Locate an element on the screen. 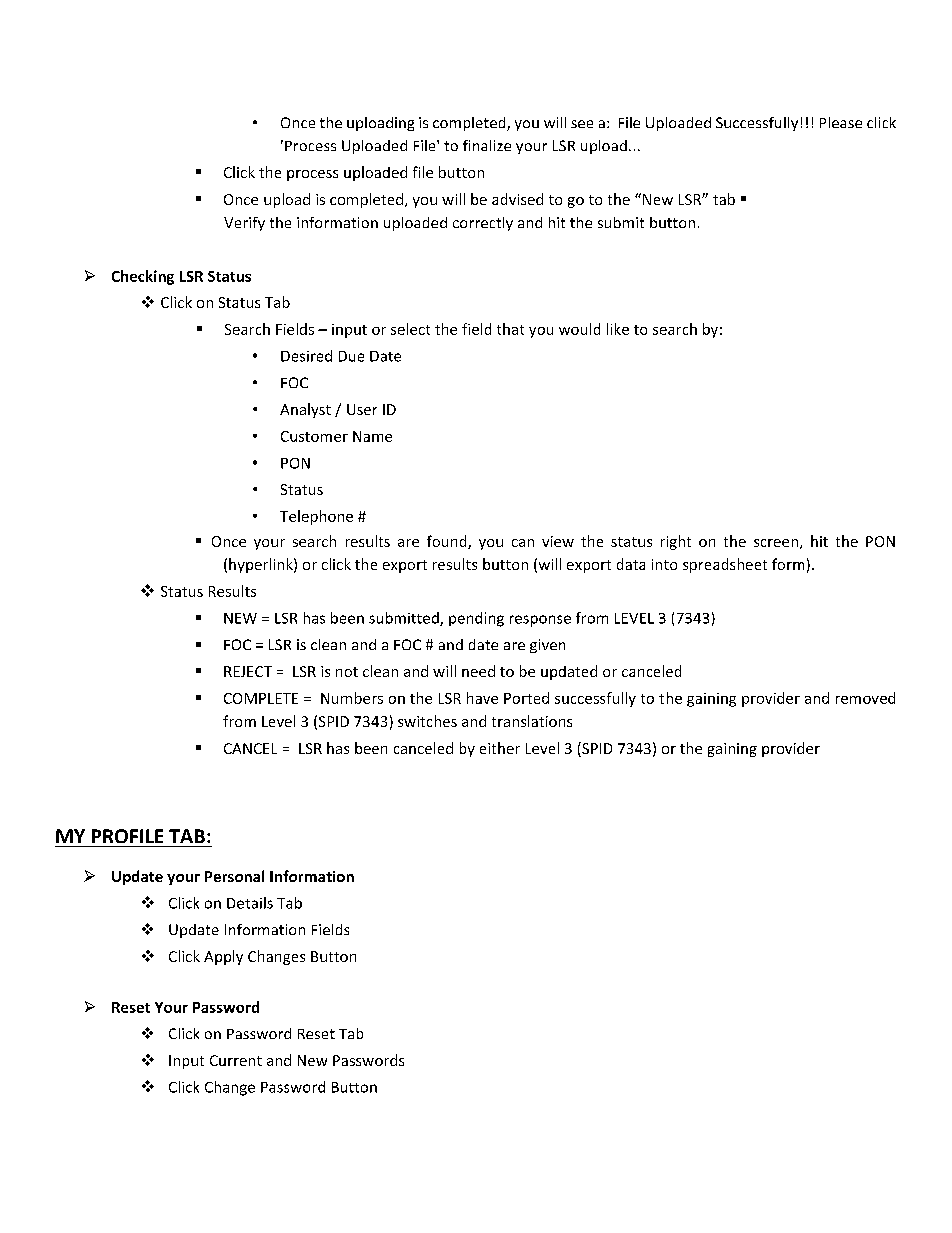 The width and height of the screenshot is (952, 1233). Please is located at coordinates (841, 122).
